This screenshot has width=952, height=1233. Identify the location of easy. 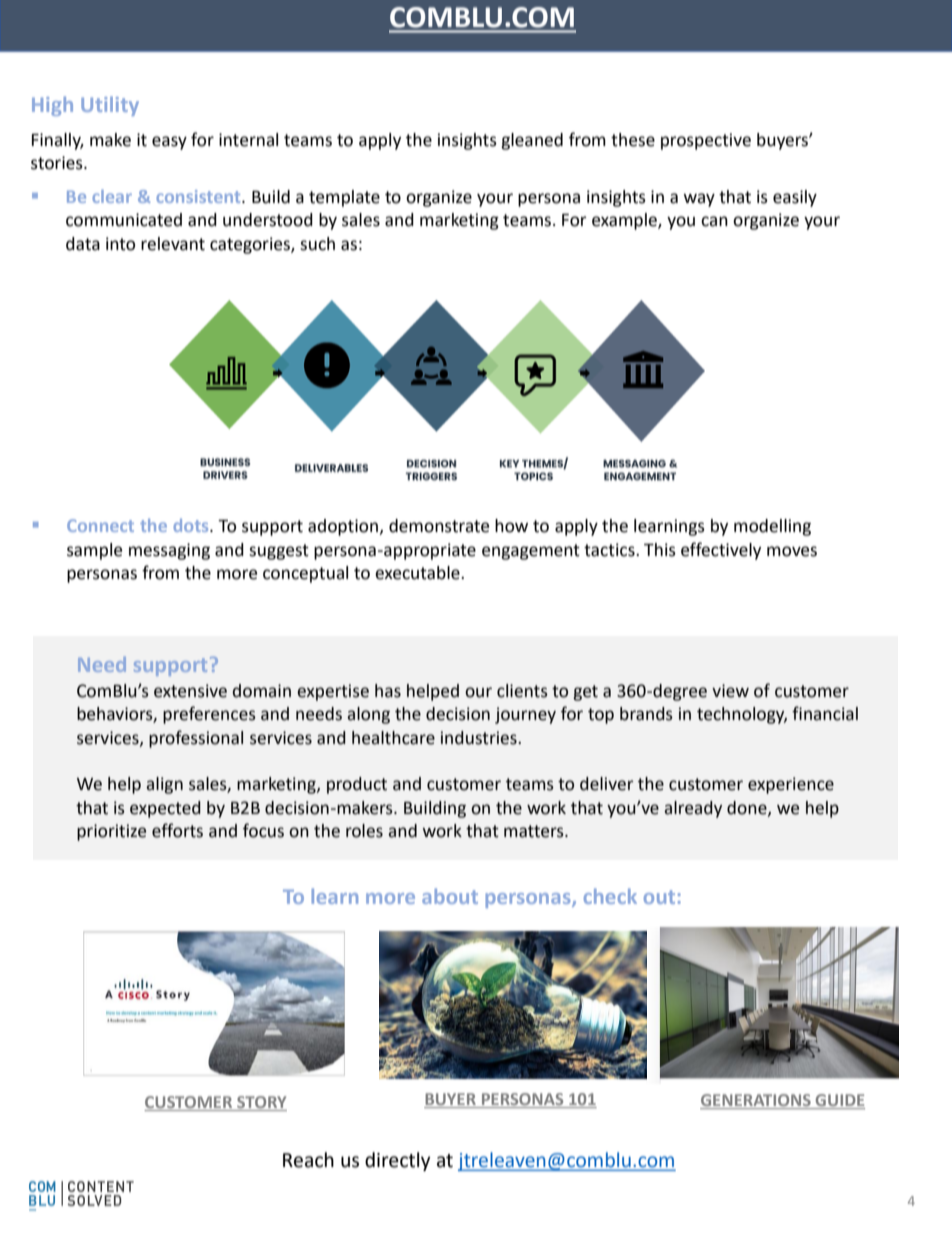
(169, 143).
